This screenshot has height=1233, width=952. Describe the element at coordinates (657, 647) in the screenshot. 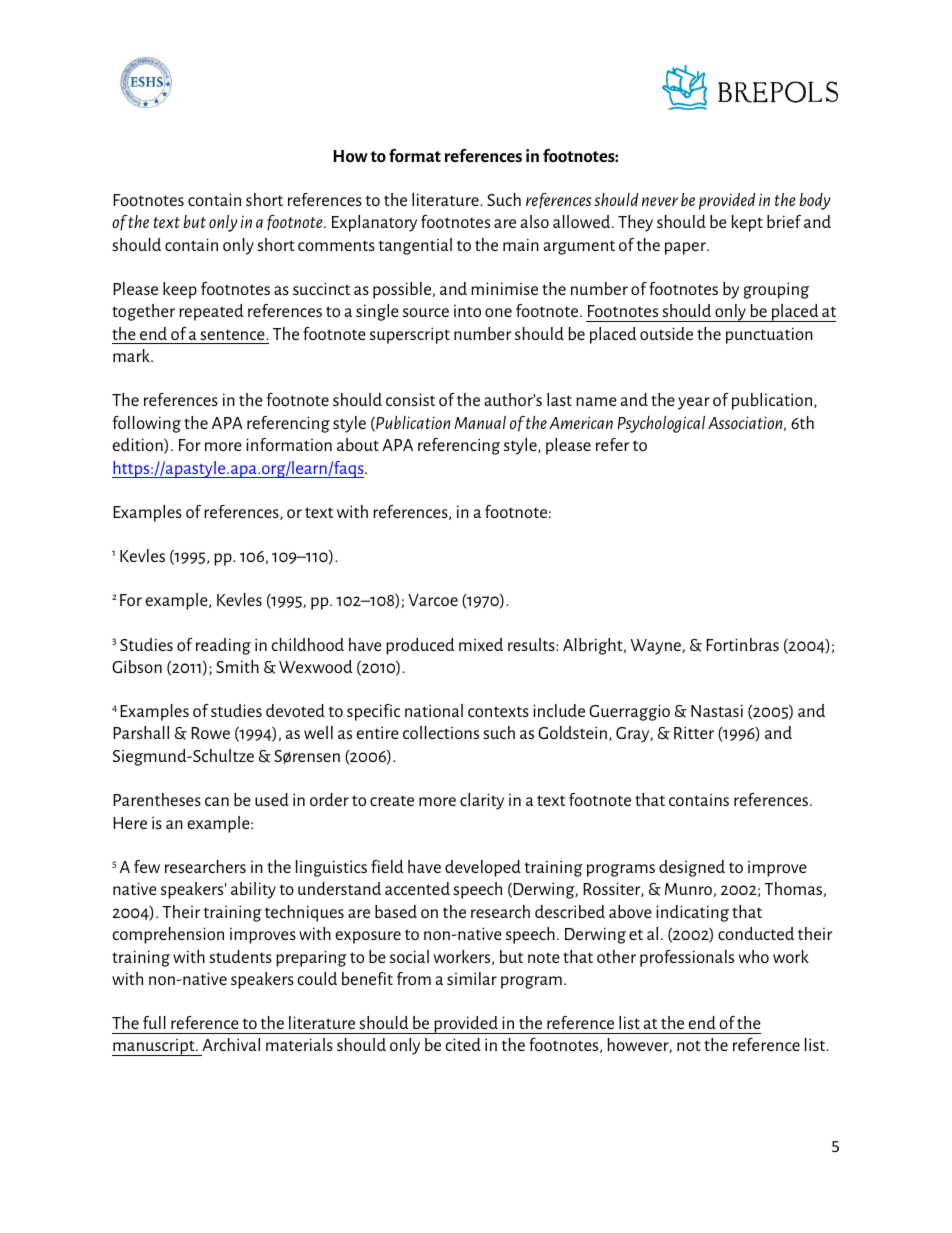

I see `Wayne` at that location.
